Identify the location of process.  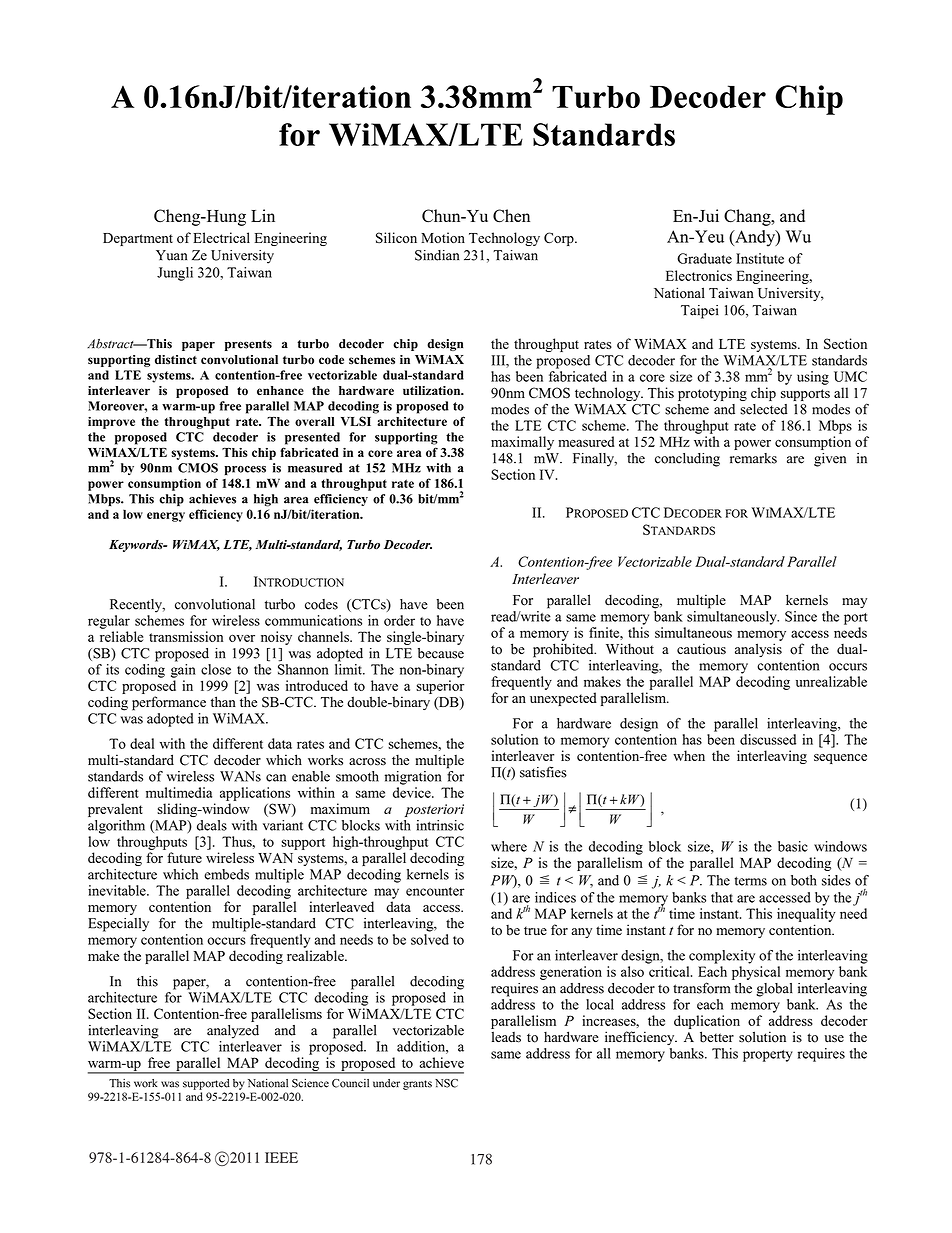
(245, 470).
